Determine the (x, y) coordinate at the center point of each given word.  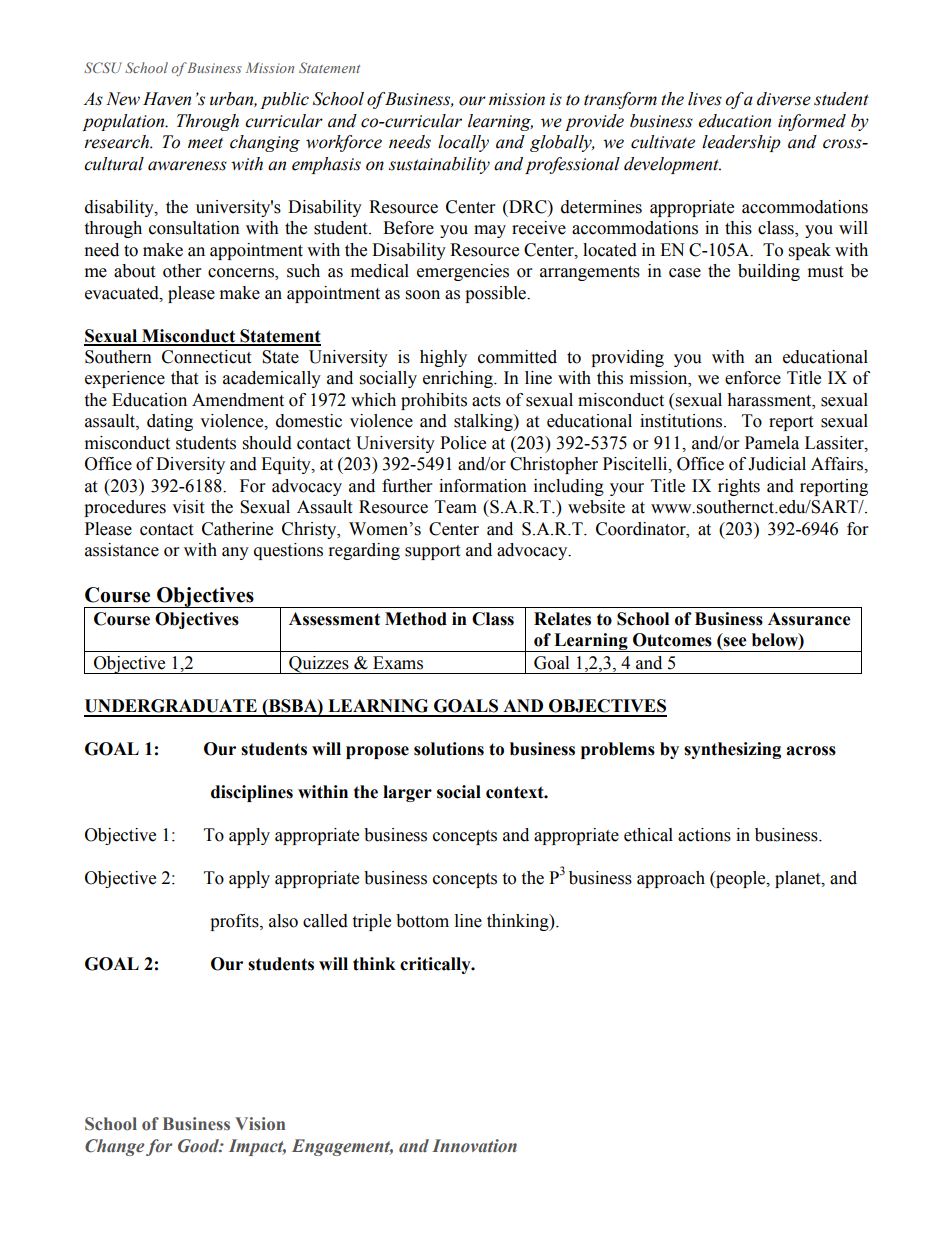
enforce (753, 378)
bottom (422, 921)
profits (235, 922)
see (734, 643)
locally (463, 143)
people (741, 879)
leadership (741, 143)
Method (416, 619)
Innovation (474, 1146)
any (235, 553)
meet (205, 143)
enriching (459, 379)
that (184, 378)
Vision (260, 1124)
